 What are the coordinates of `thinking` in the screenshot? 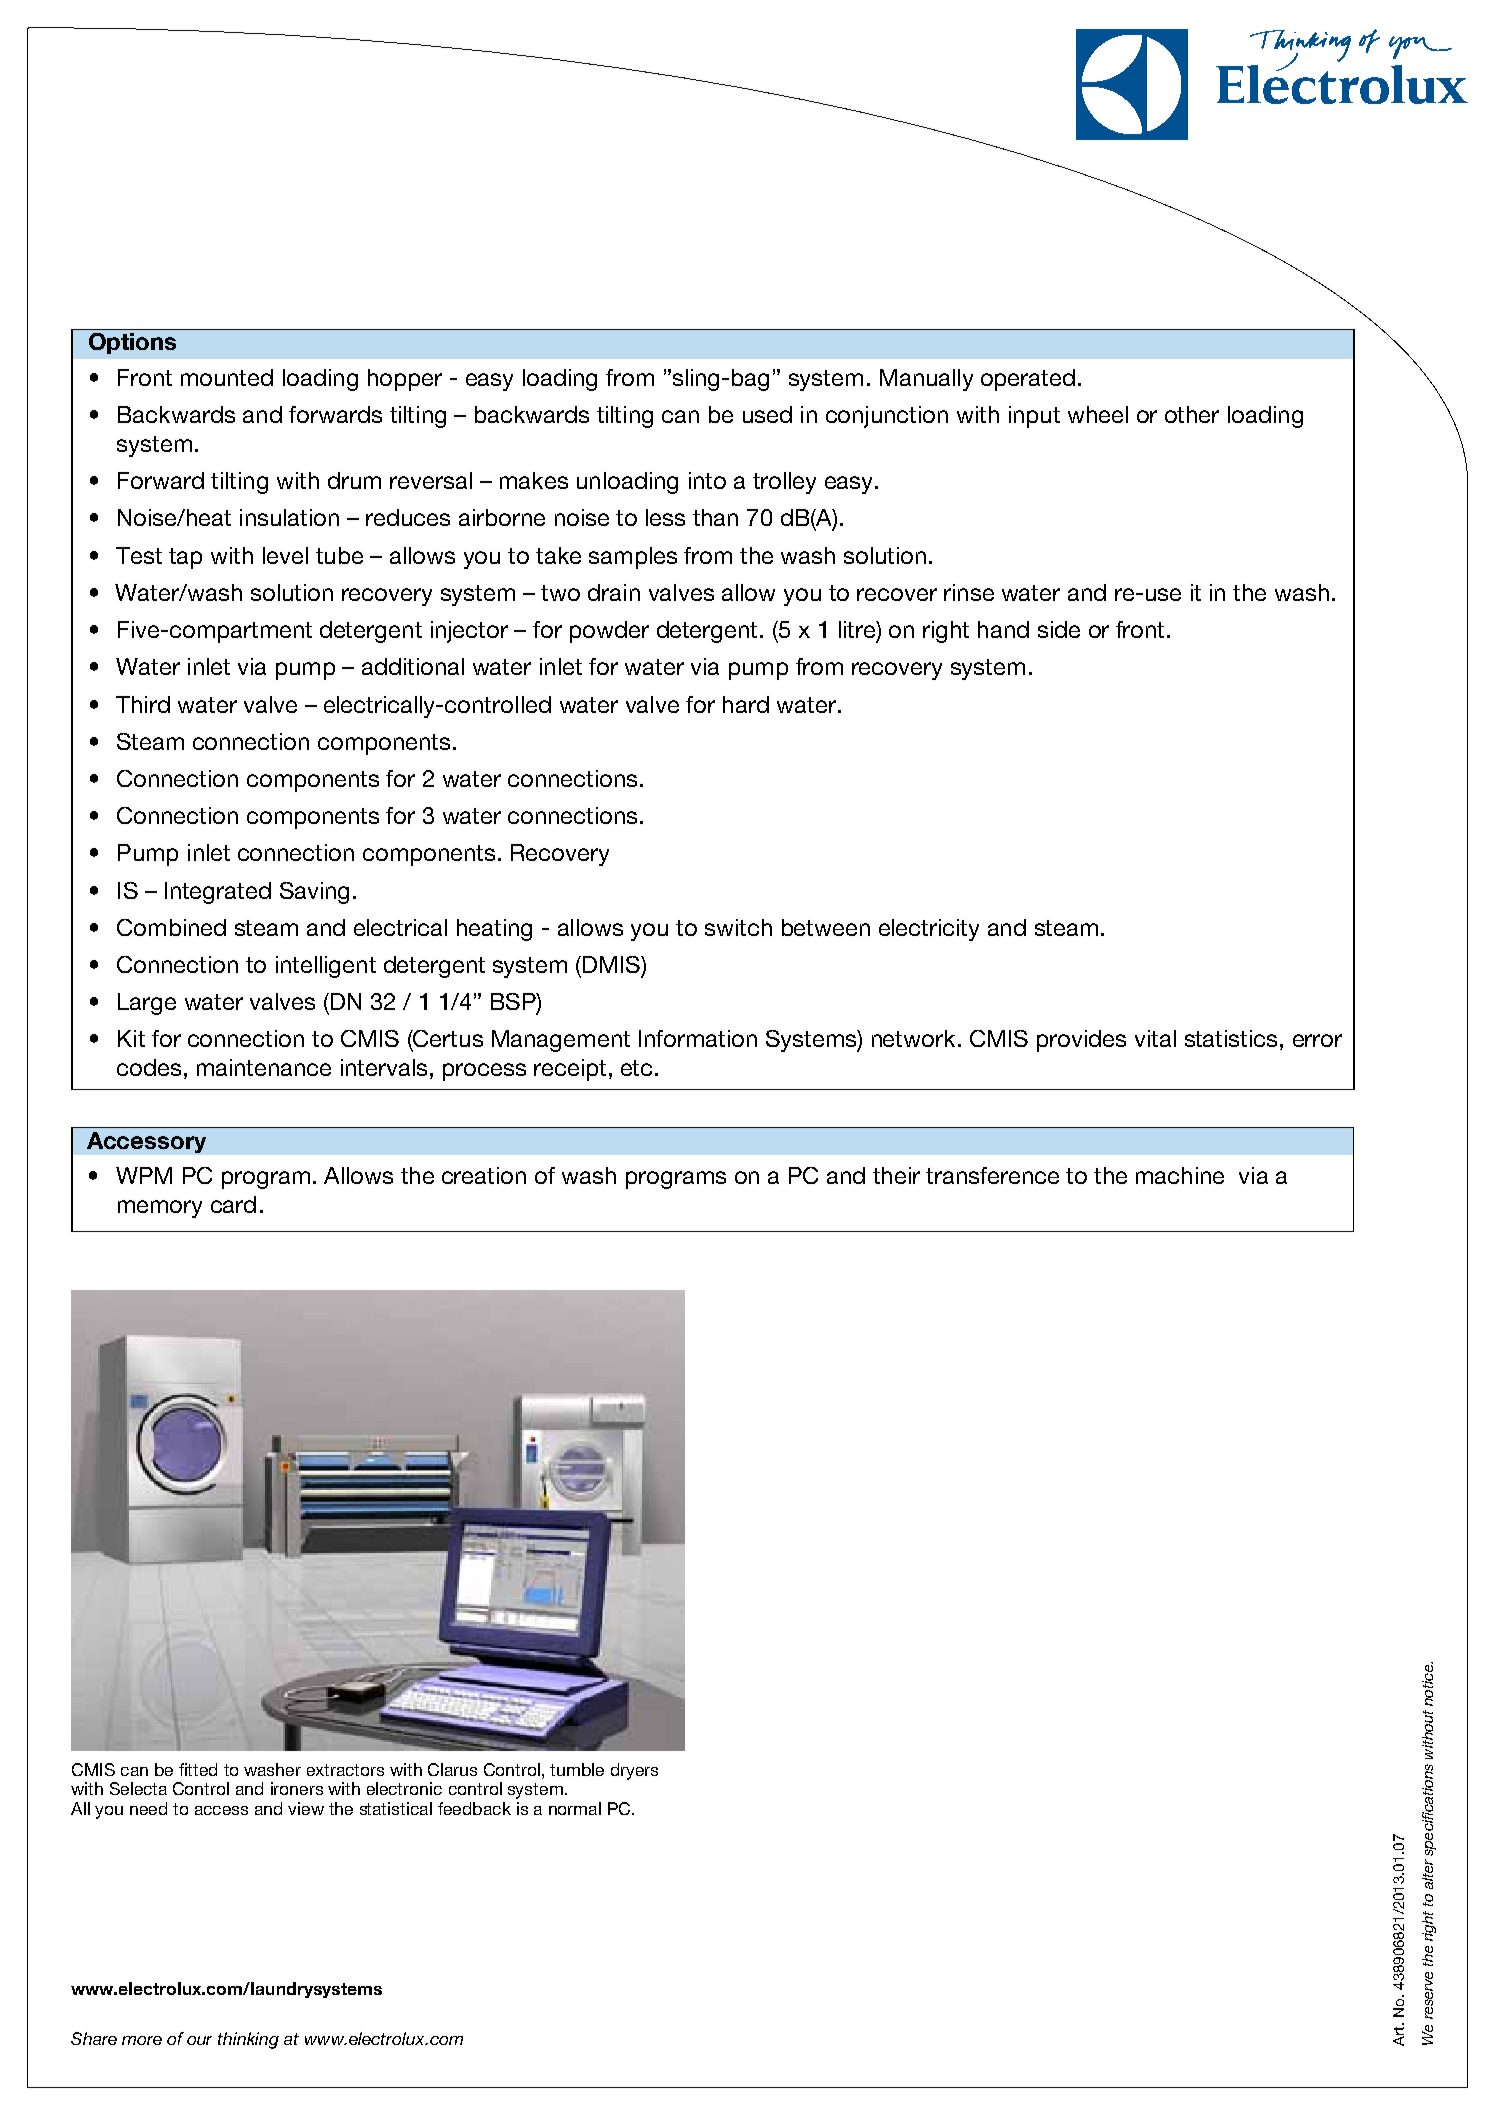 It's located at (248, 2040).
